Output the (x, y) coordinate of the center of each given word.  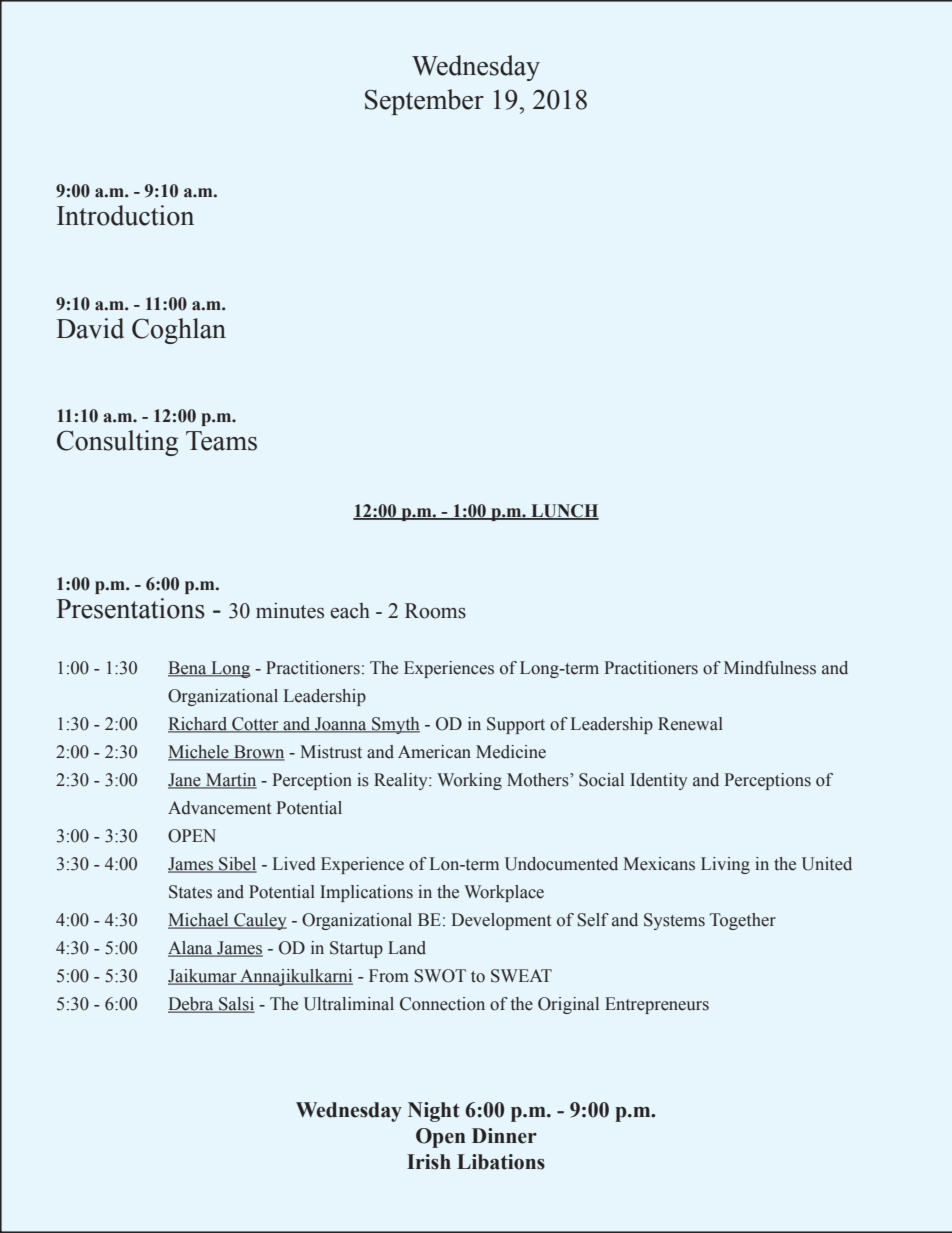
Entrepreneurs (657, 1005)
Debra (192, 1005)
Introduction (125, 215)
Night (434, 1112)
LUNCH (564, 512)
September (424, 102)
